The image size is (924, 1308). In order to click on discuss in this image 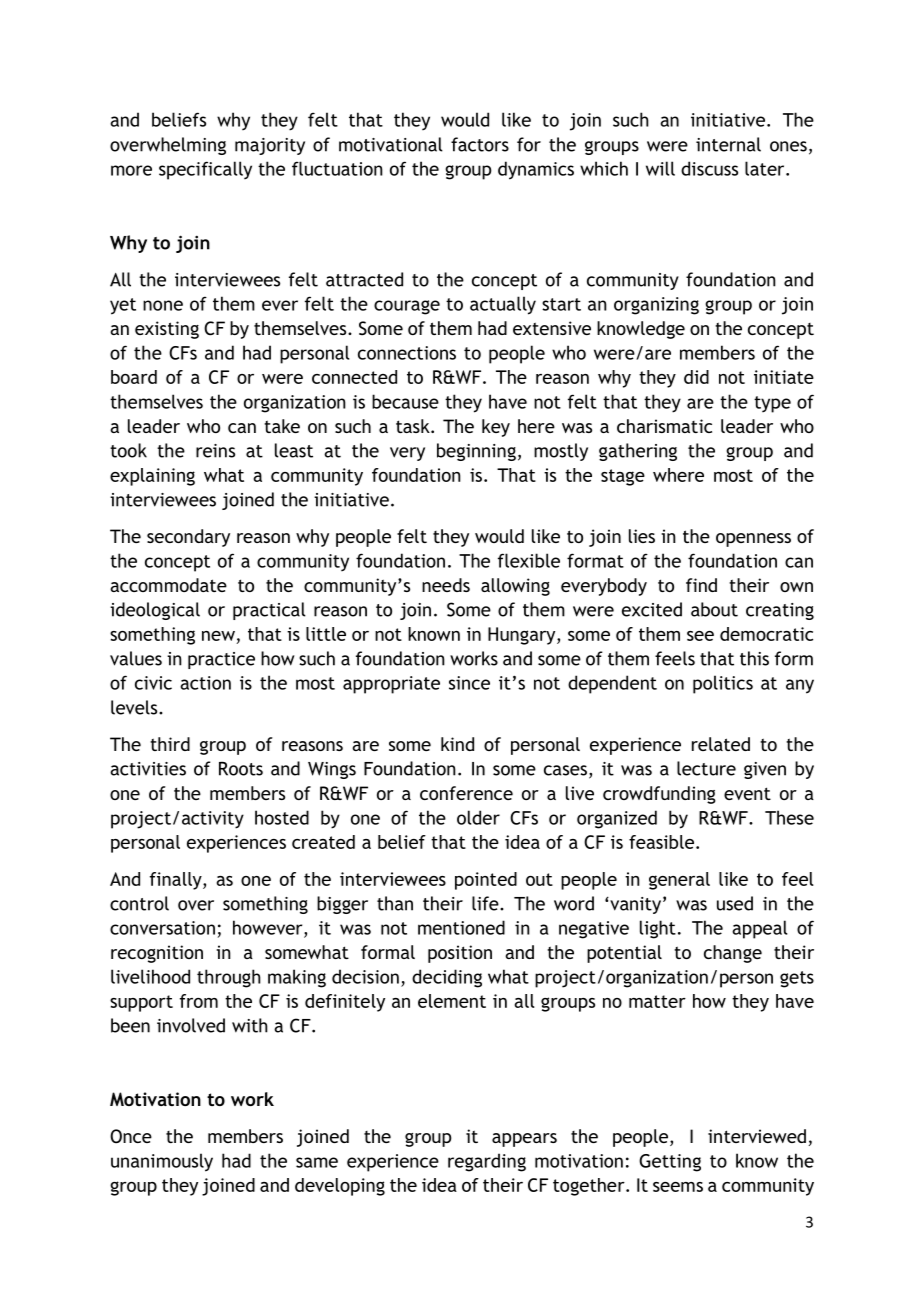, I will do `click(709, 168)`.
